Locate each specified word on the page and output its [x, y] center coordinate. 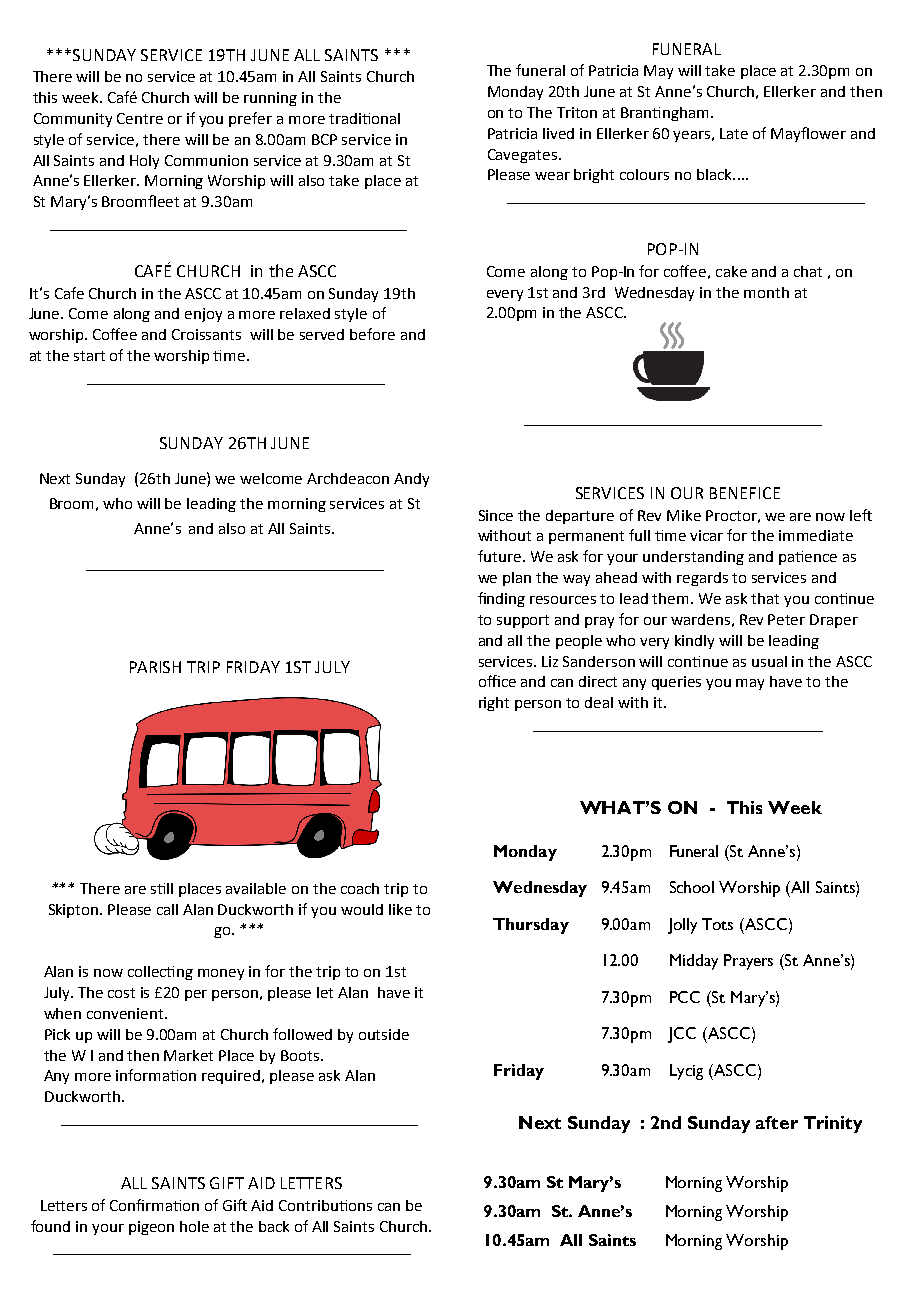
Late [734, 133]
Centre [140, 118]
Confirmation [154, 1205]
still [162, 888]
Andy [411, 480]
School [692, 887]
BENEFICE [745, 493]
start [89, 356]
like [400, 909]
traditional [364, 118]
